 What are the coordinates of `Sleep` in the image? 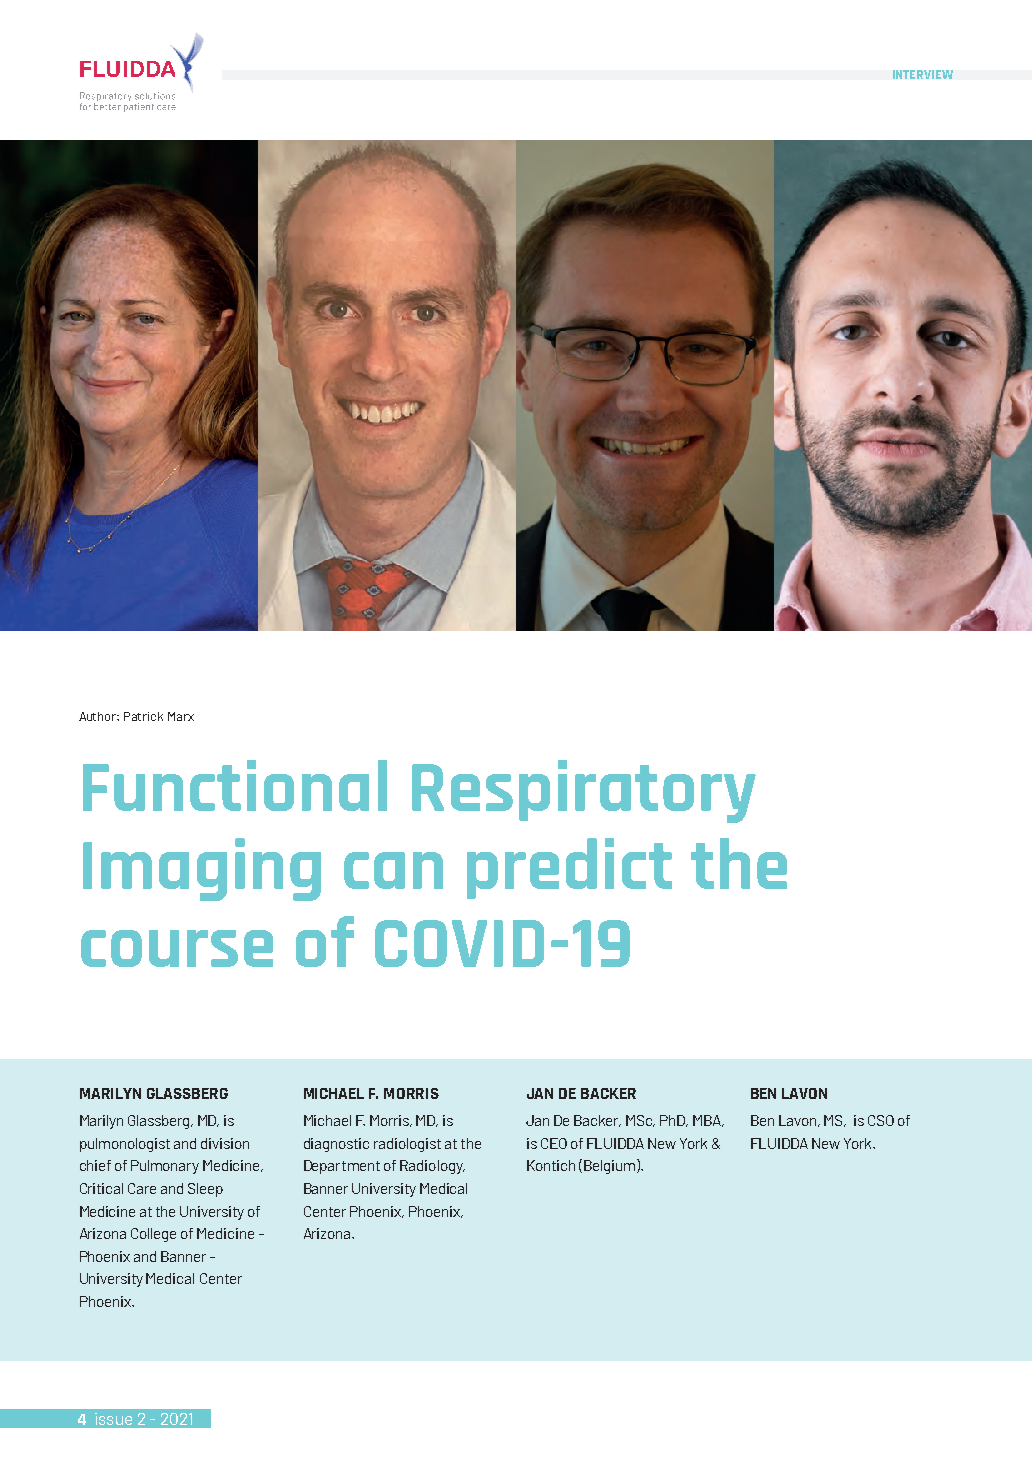 It's located at (205, 1190).
